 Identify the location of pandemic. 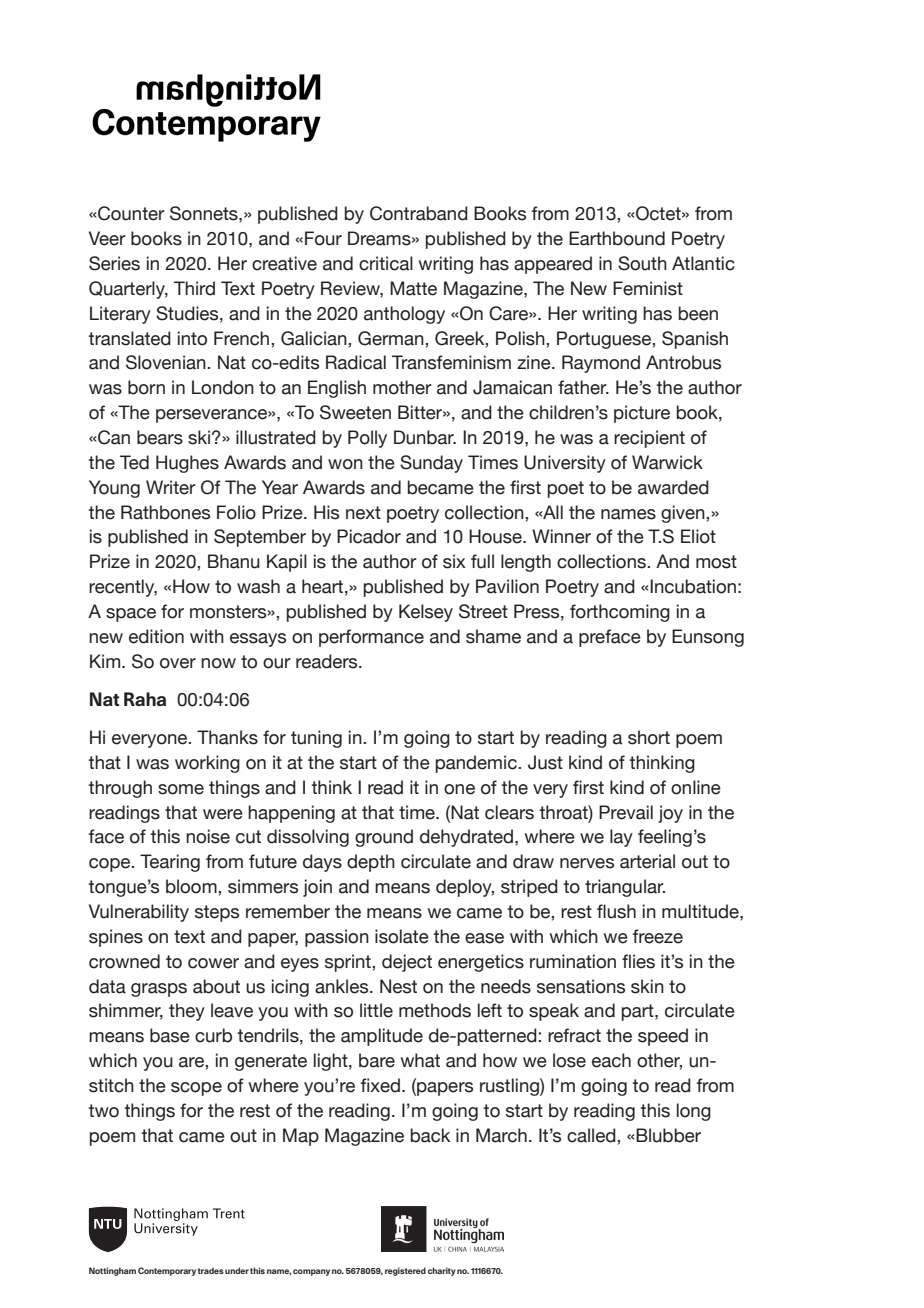
(477, 764).
